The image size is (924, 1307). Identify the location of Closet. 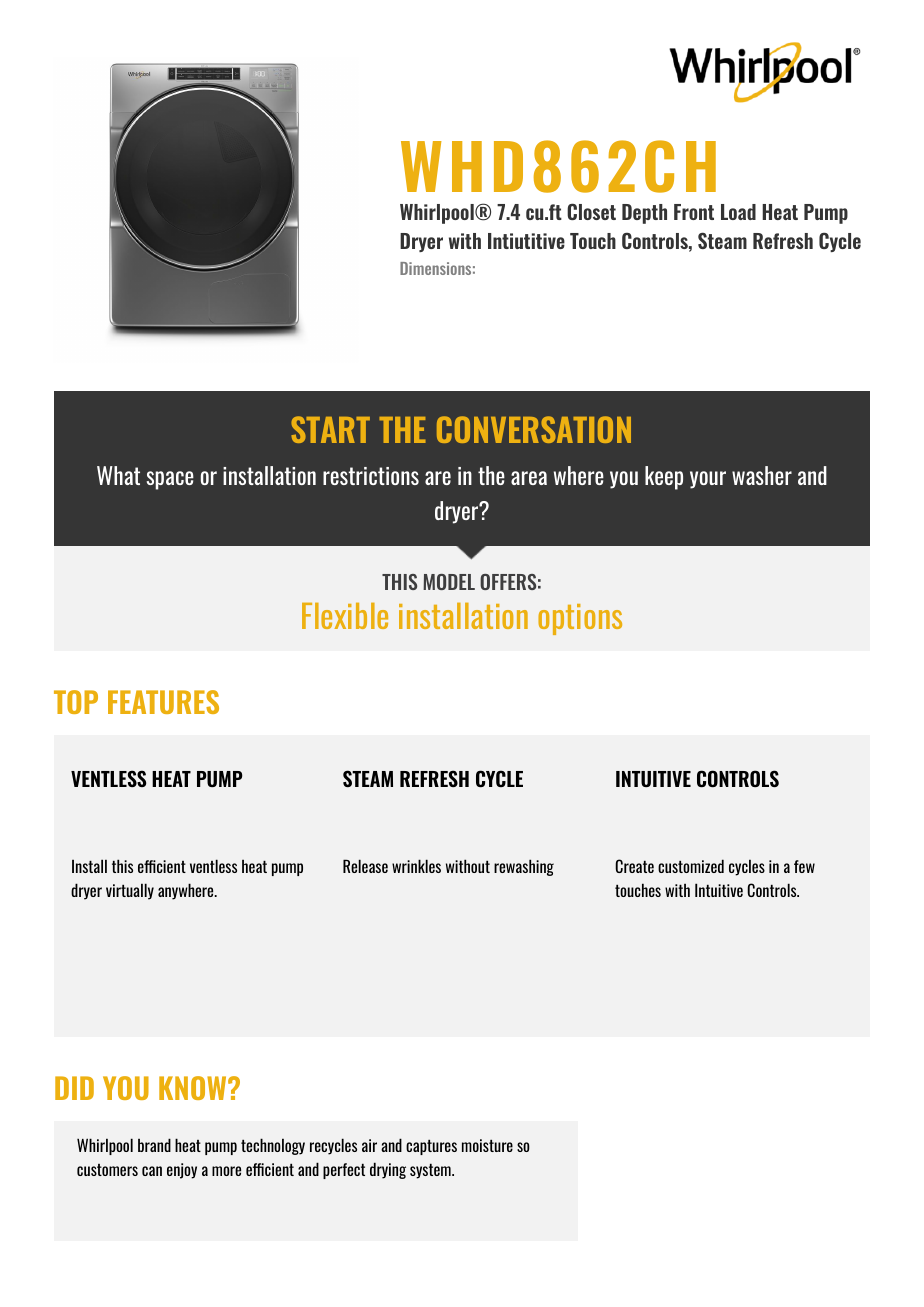
(591, 211).
